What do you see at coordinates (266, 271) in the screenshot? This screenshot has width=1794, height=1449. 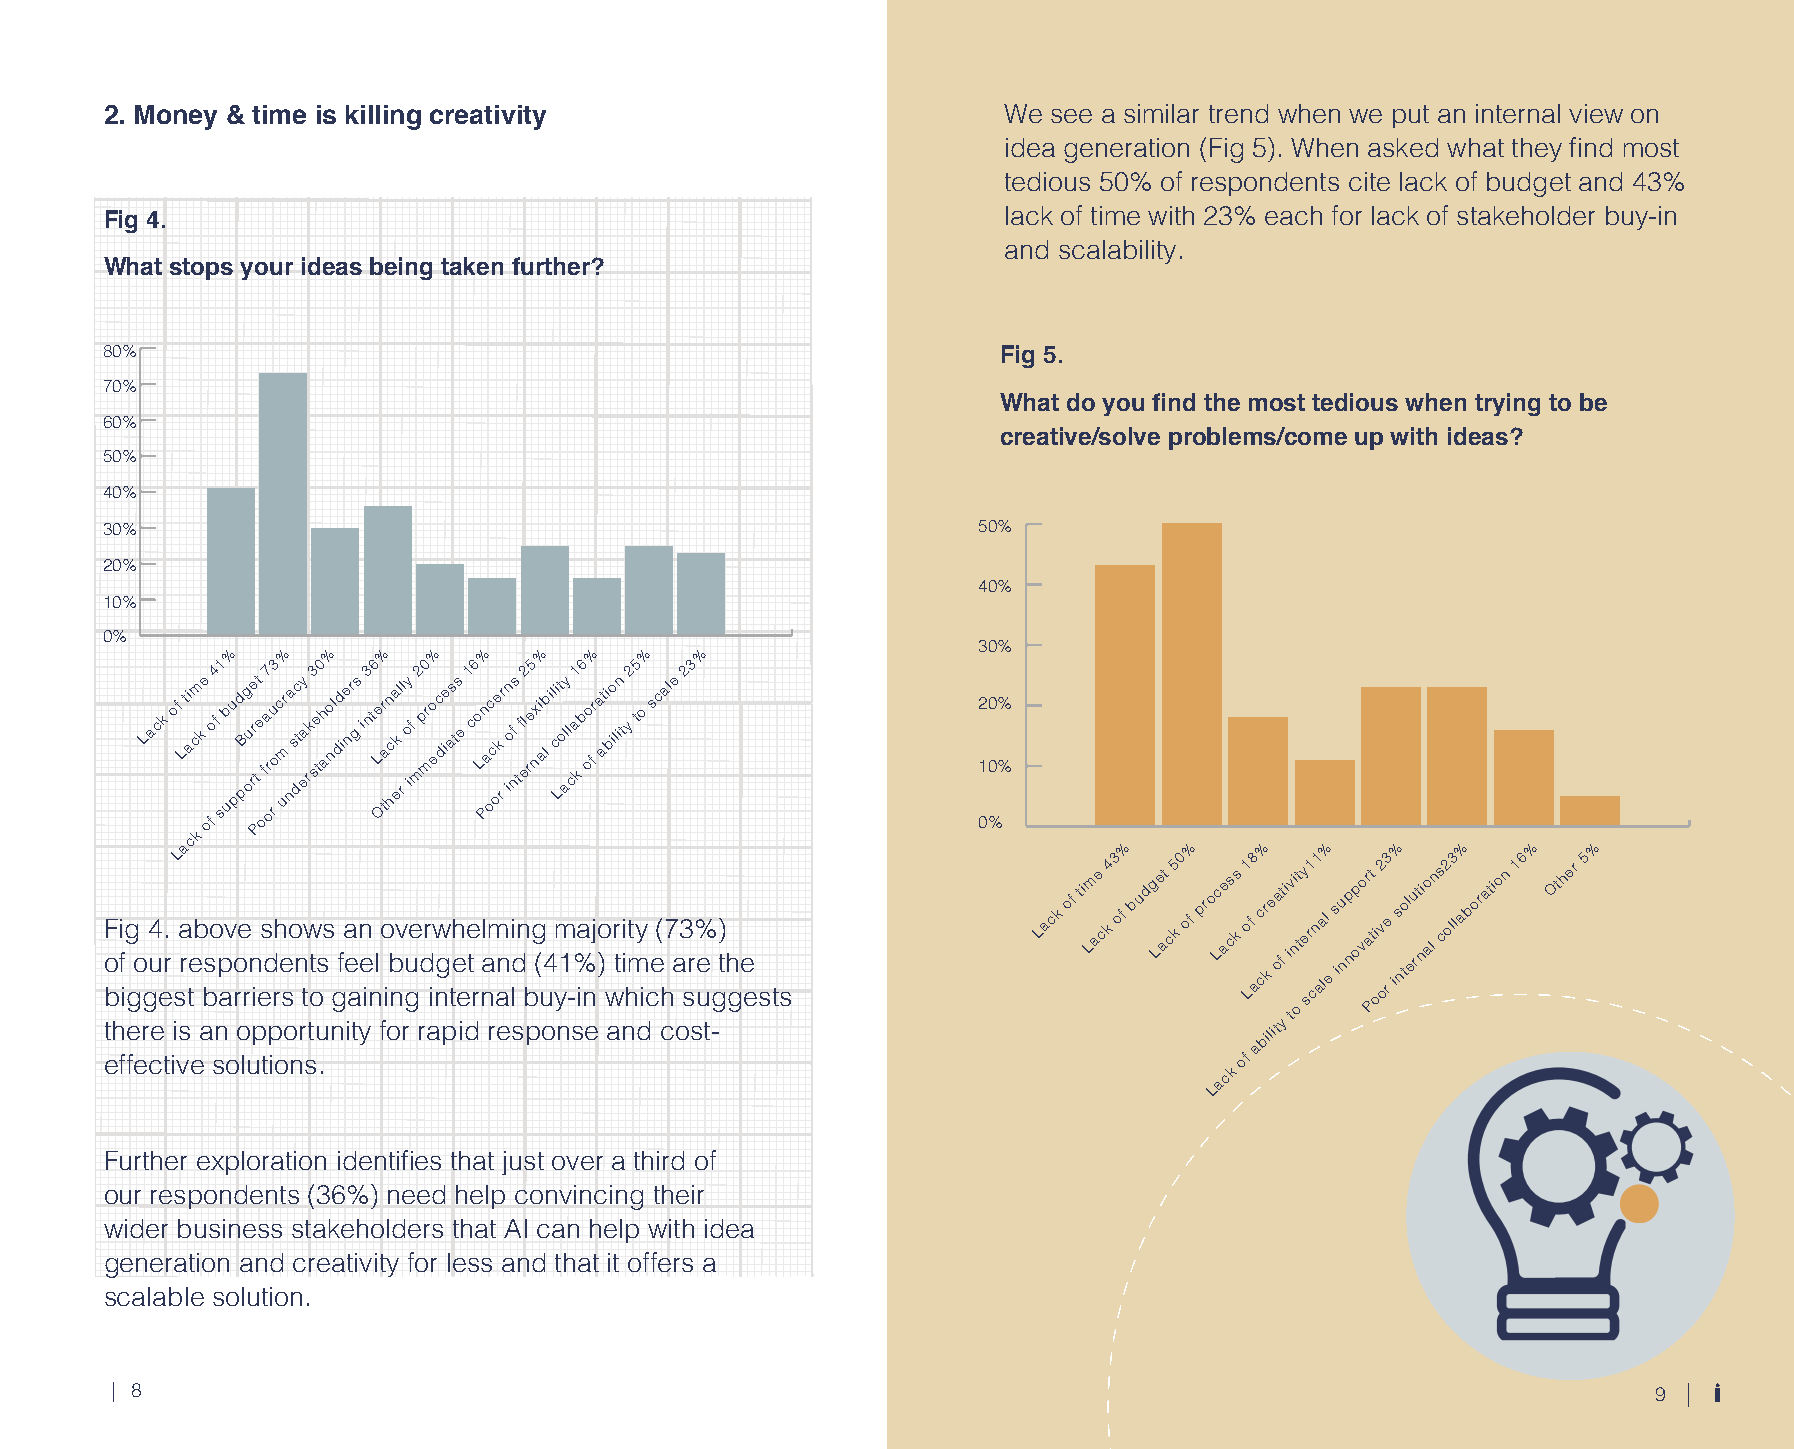 I see `your` at bounding box center [266, 271].
